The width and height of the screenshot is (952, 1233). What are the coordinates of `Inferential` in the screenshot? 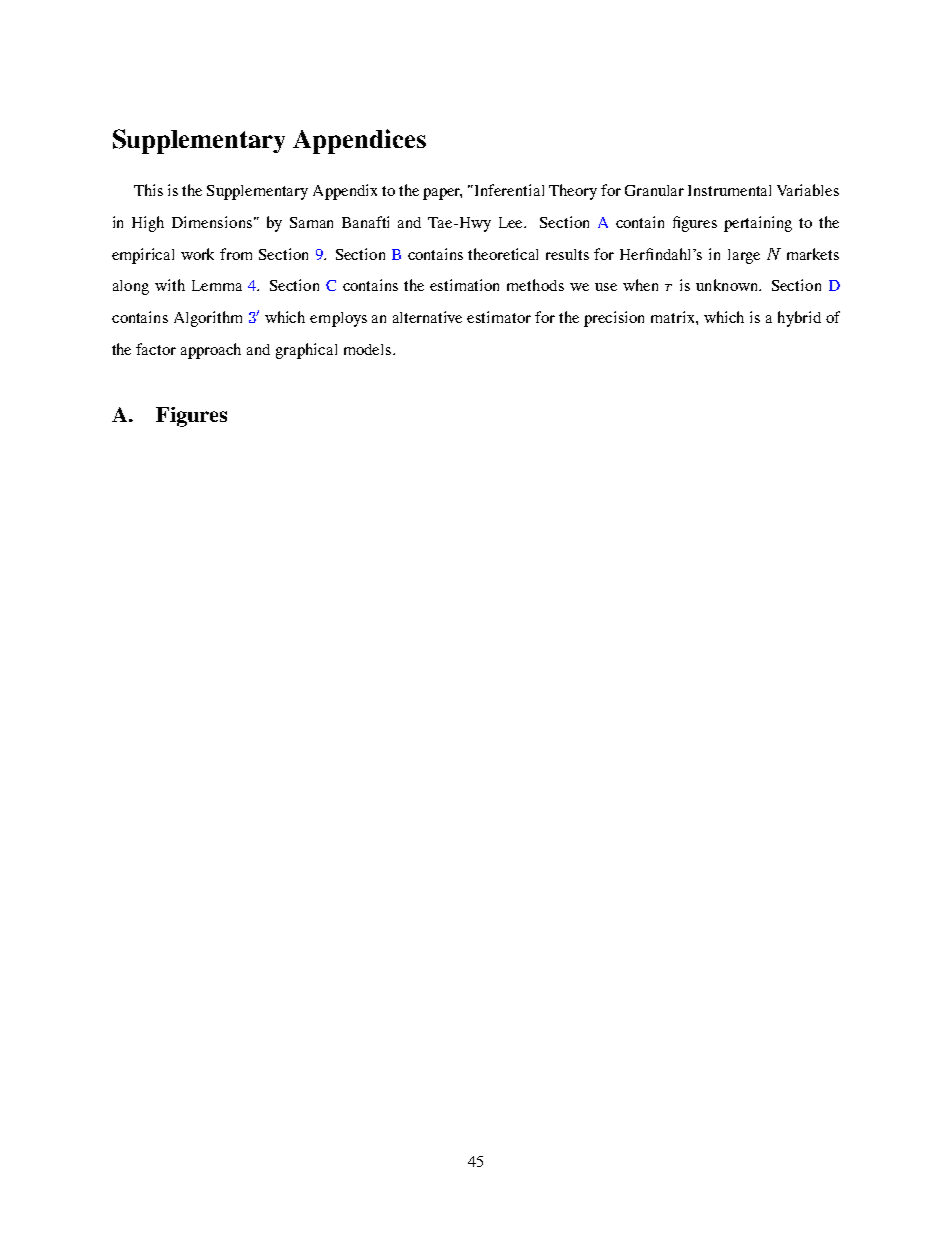 It's located at (509, 190).
